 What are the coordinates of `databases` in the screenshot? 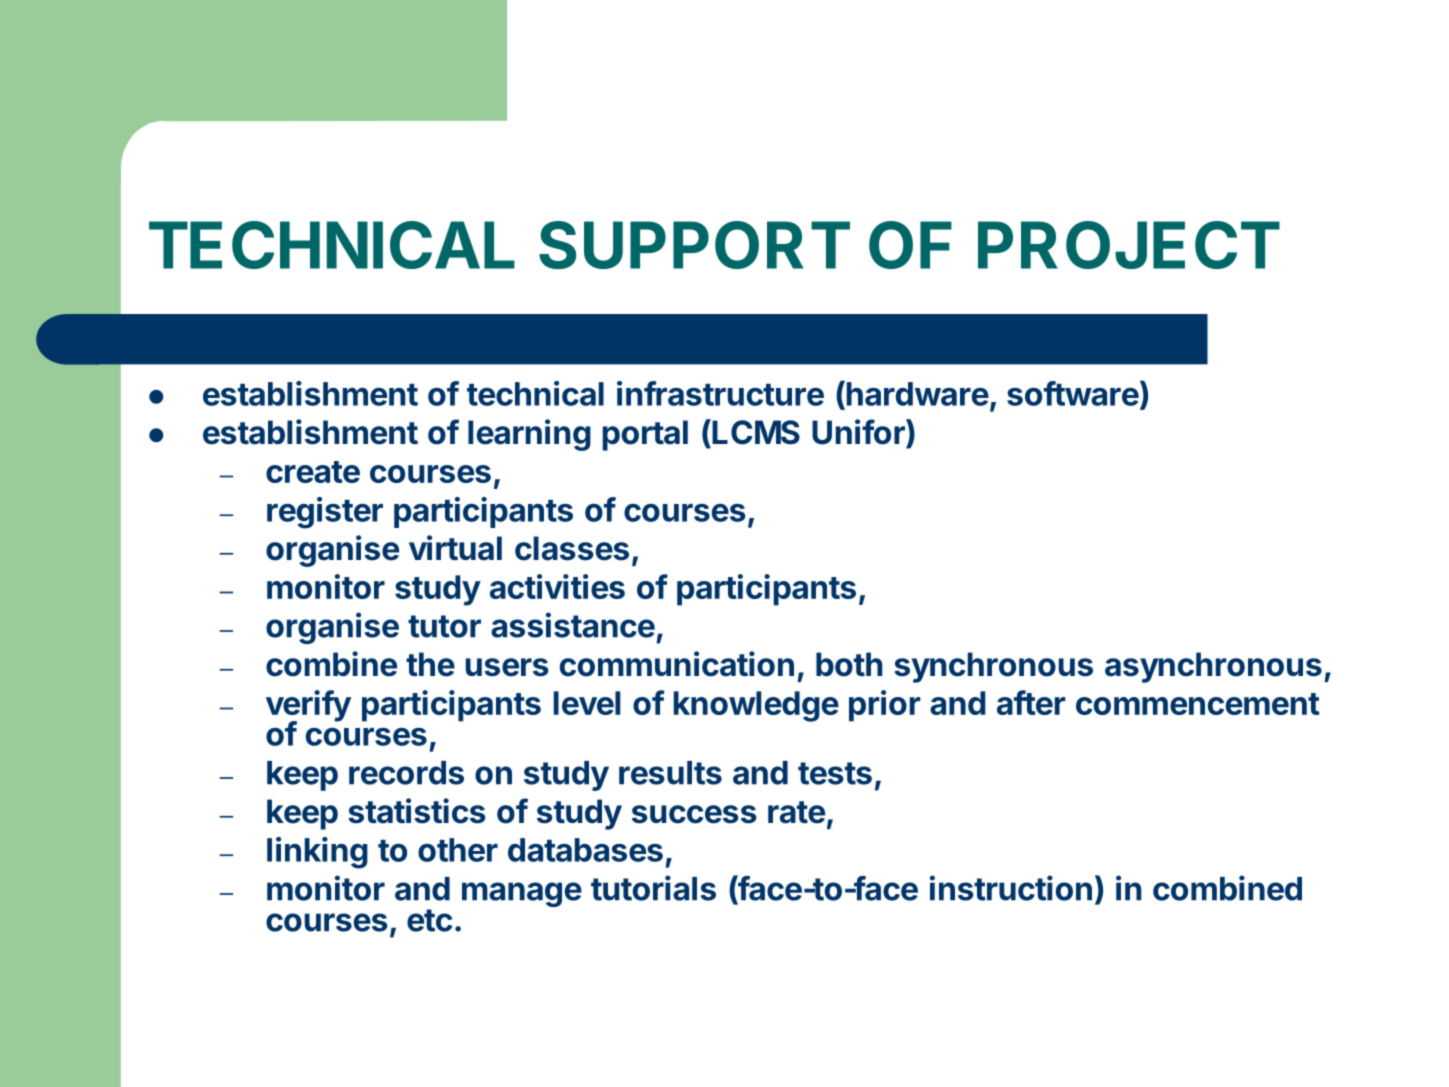 It's located at (585, 850).
